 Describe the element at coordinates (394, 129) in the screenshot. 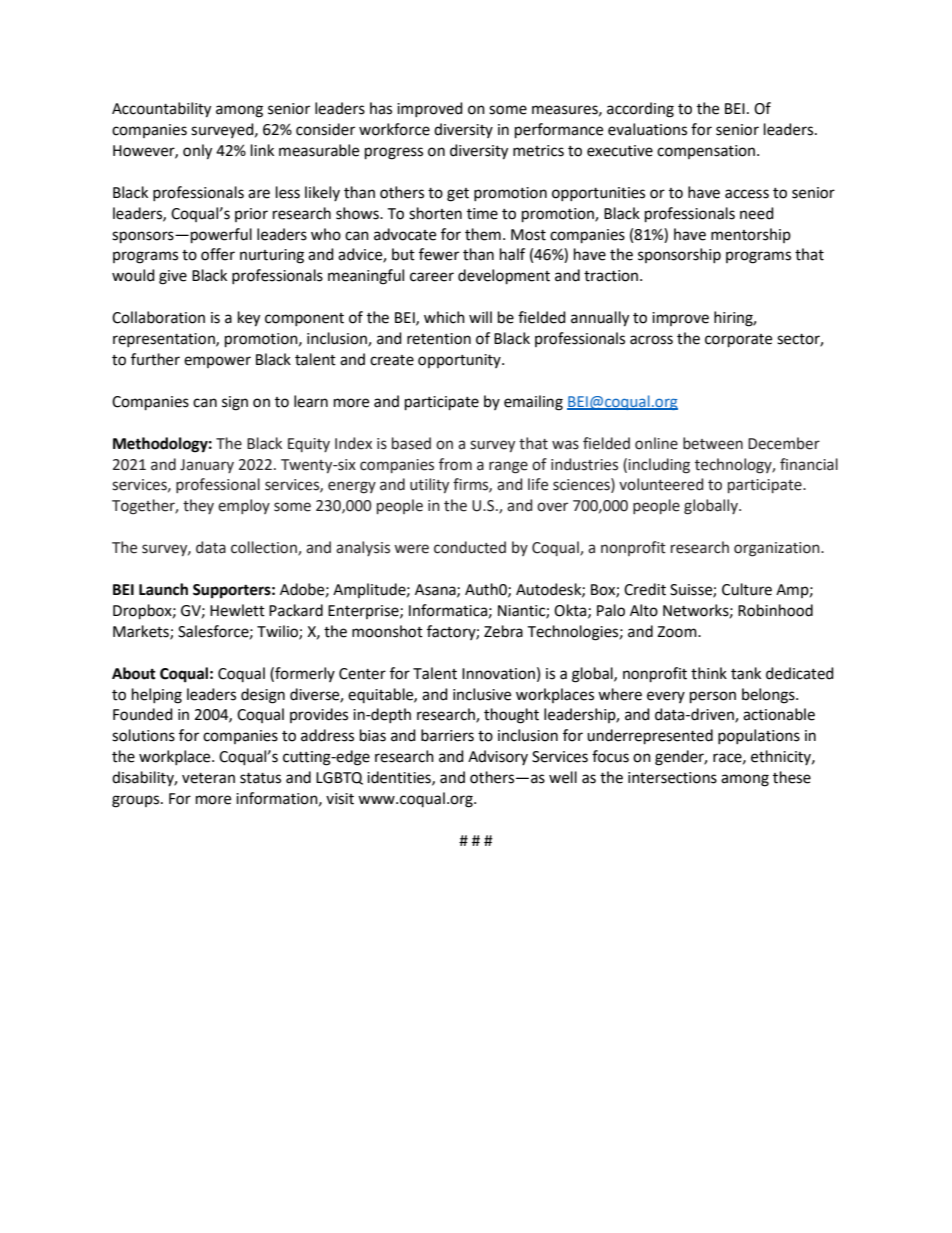

I see `workforce` at that location.
